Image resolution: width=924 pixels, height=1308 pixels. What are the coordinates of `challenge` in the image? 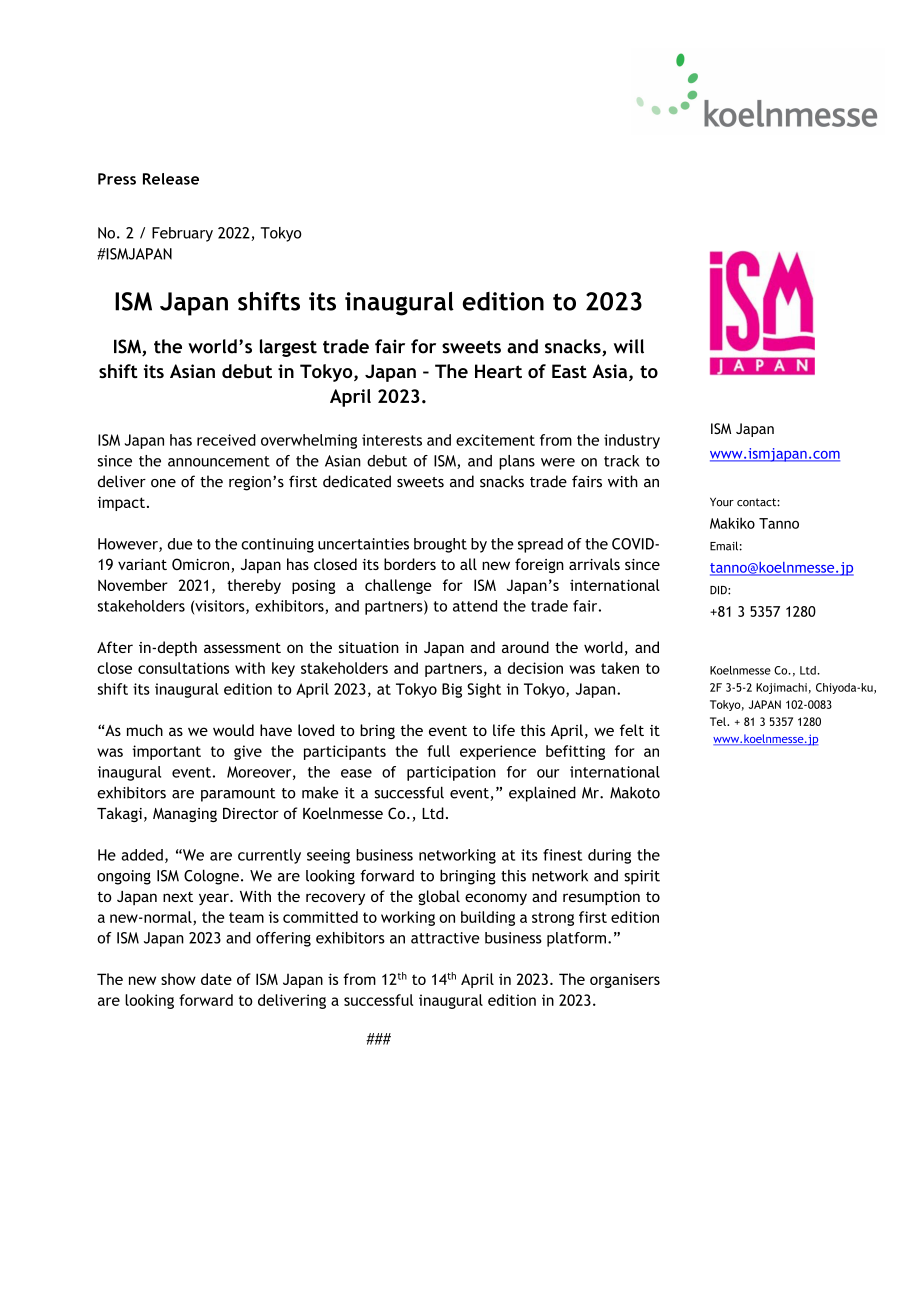 It's located at (398, 586).
